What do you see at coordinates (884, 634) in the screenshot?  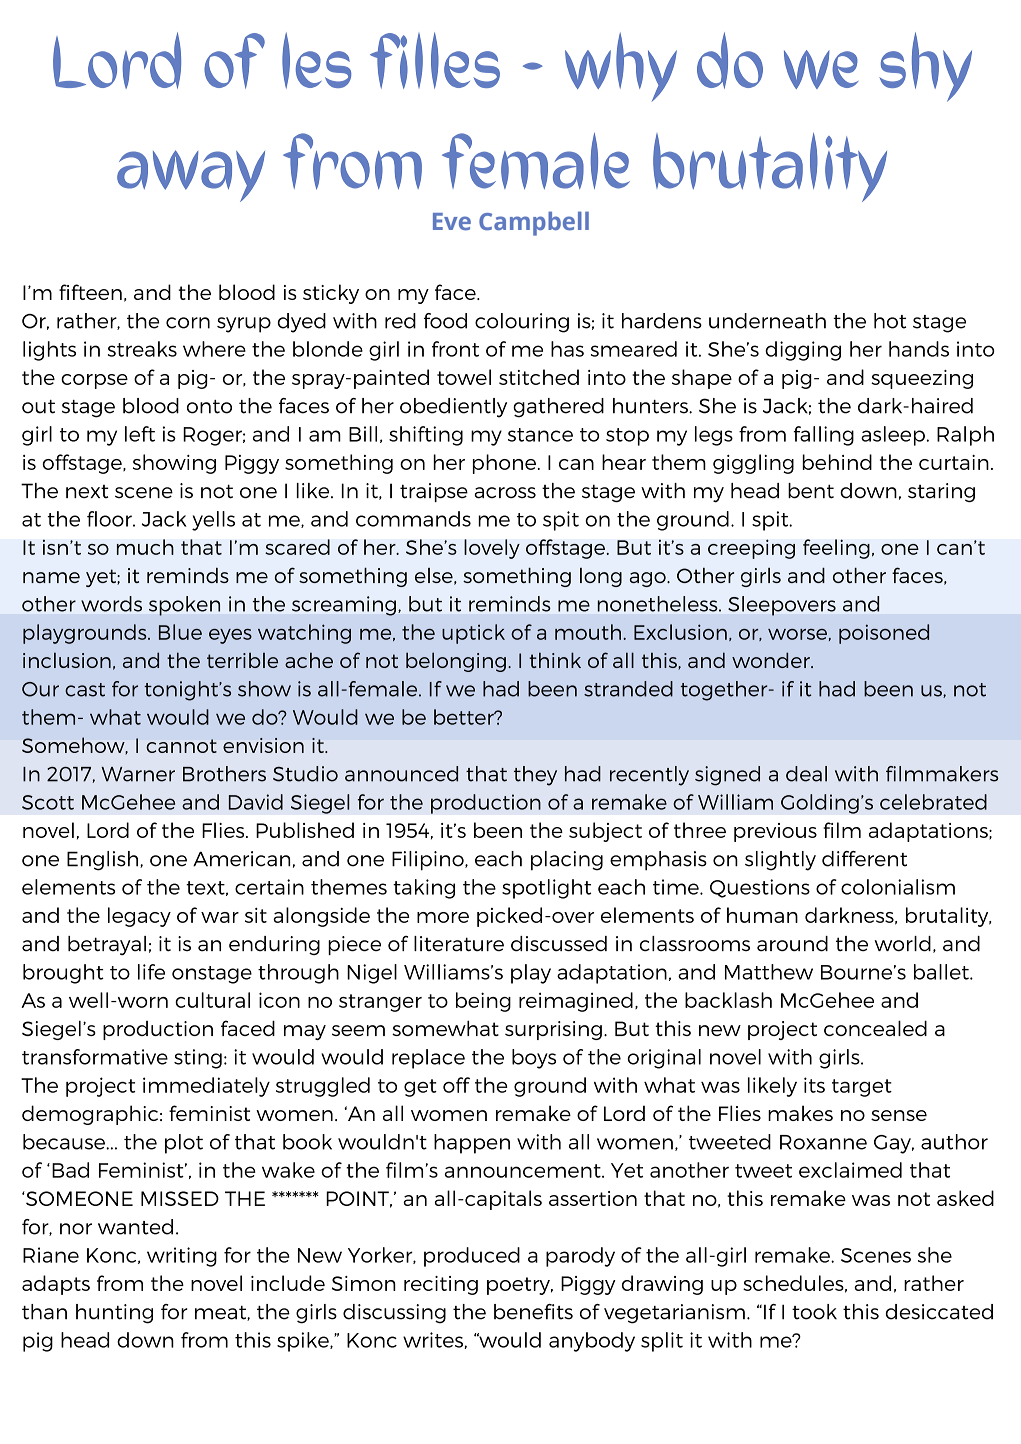 I see `poisoned` at bounding box center [884, 634].
